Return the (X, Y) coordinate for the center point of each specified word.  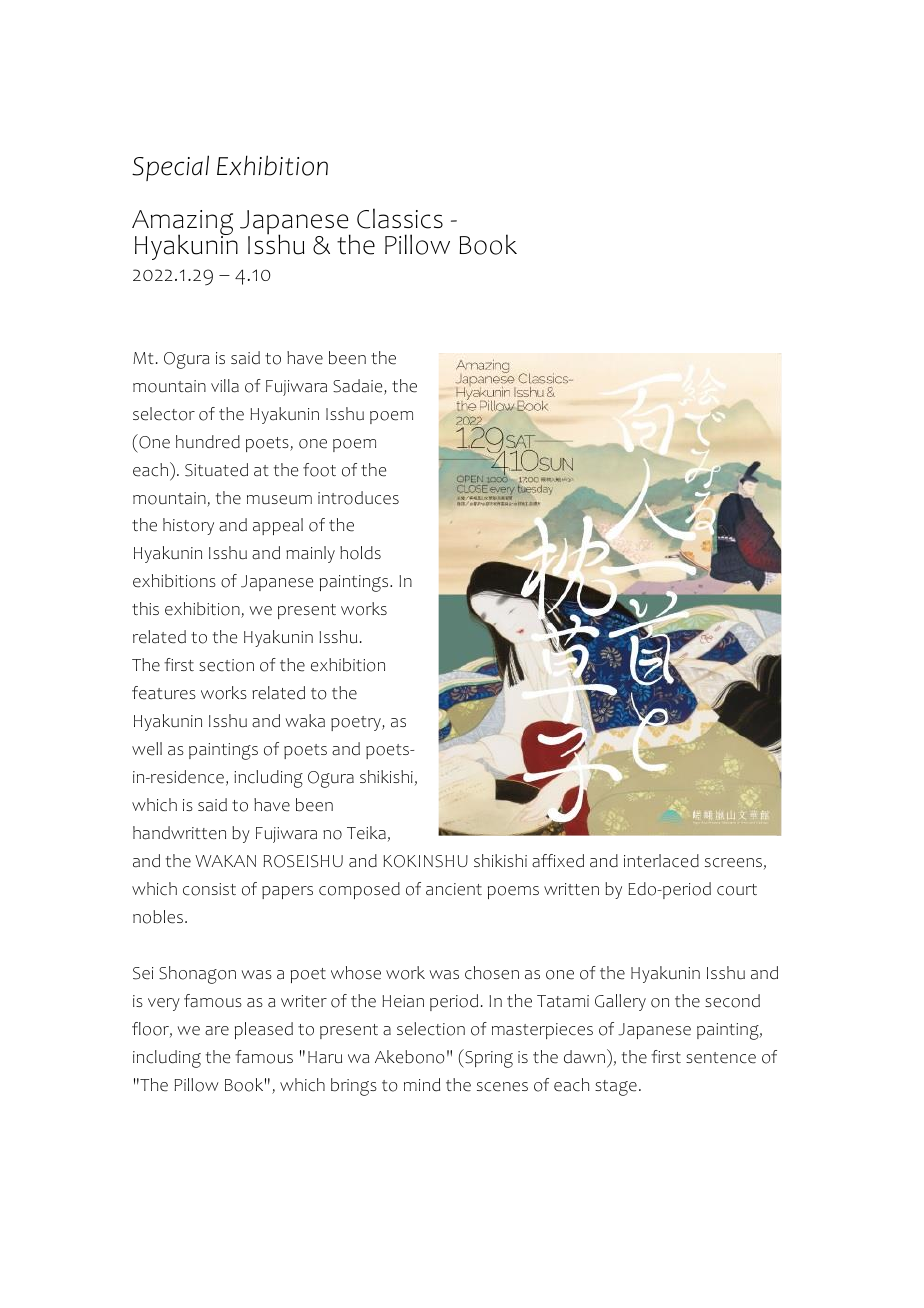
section (226, 665)
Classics (400, 218)
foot (319, 470)
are (217, 1031)
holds (360, 553)
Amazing (182, 224)
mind (422, 1085)
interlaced (661, 861)
